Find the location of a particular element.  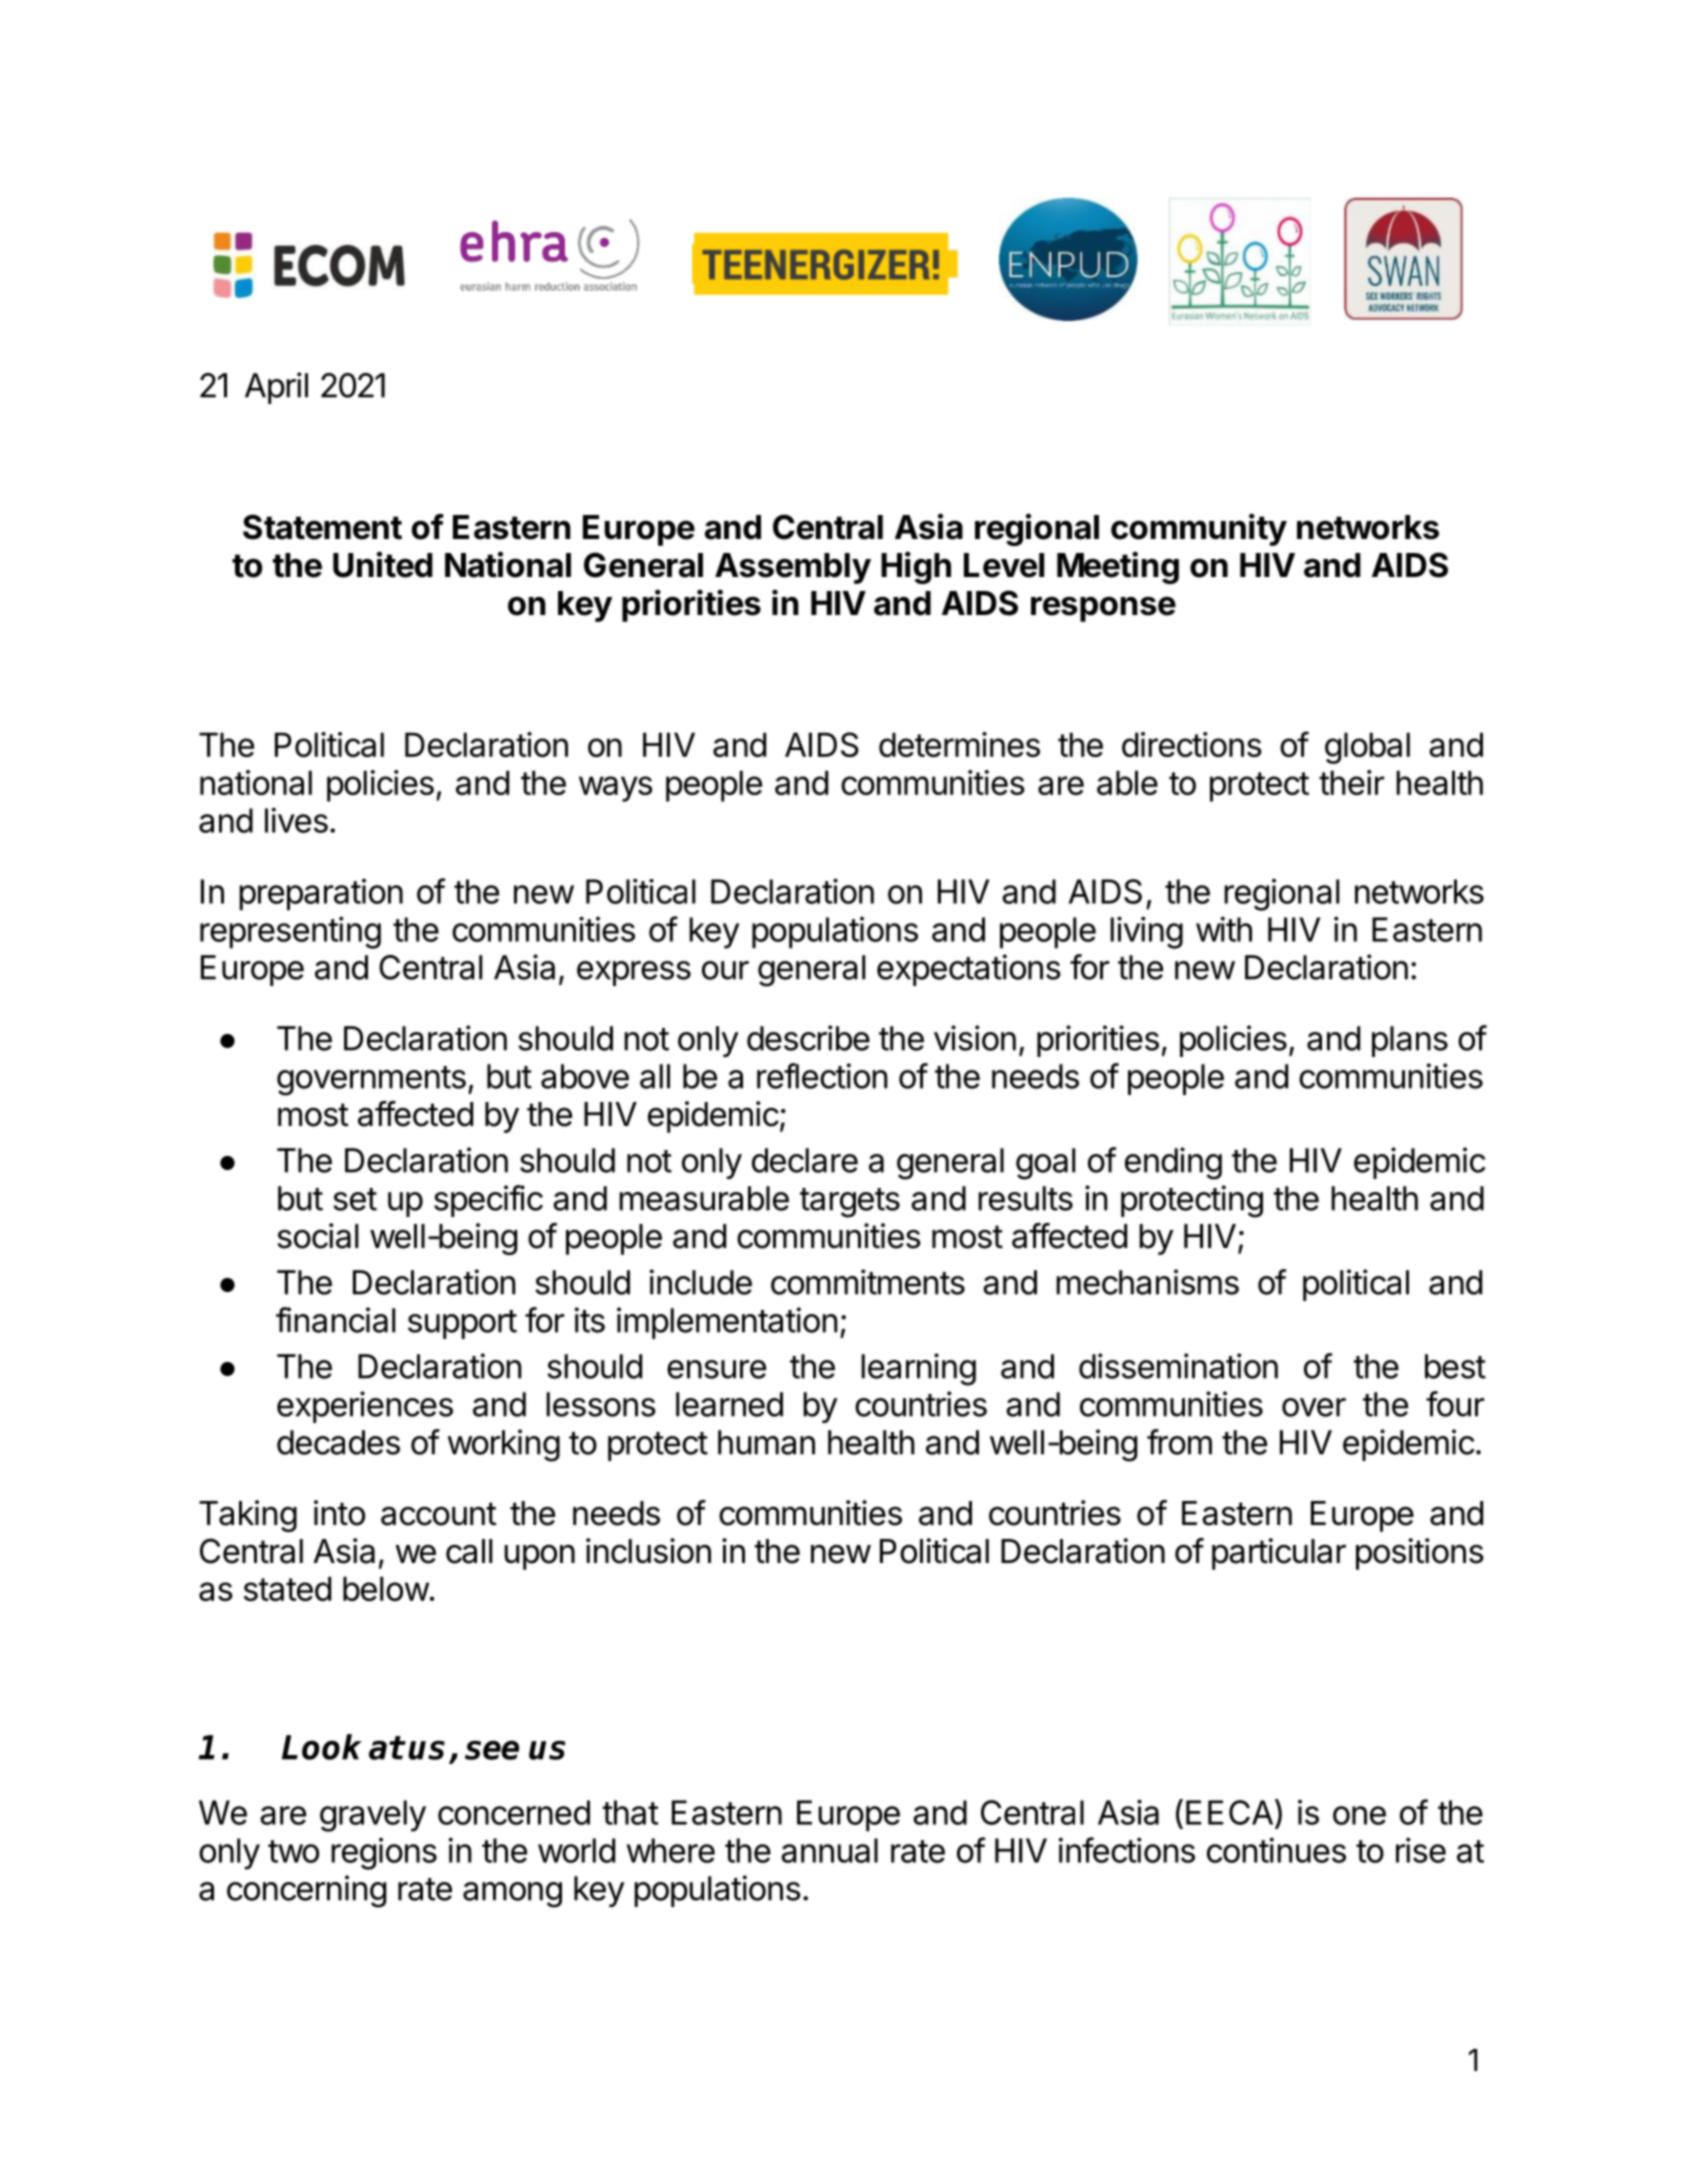

community is located at coordinates (1199, 529).
